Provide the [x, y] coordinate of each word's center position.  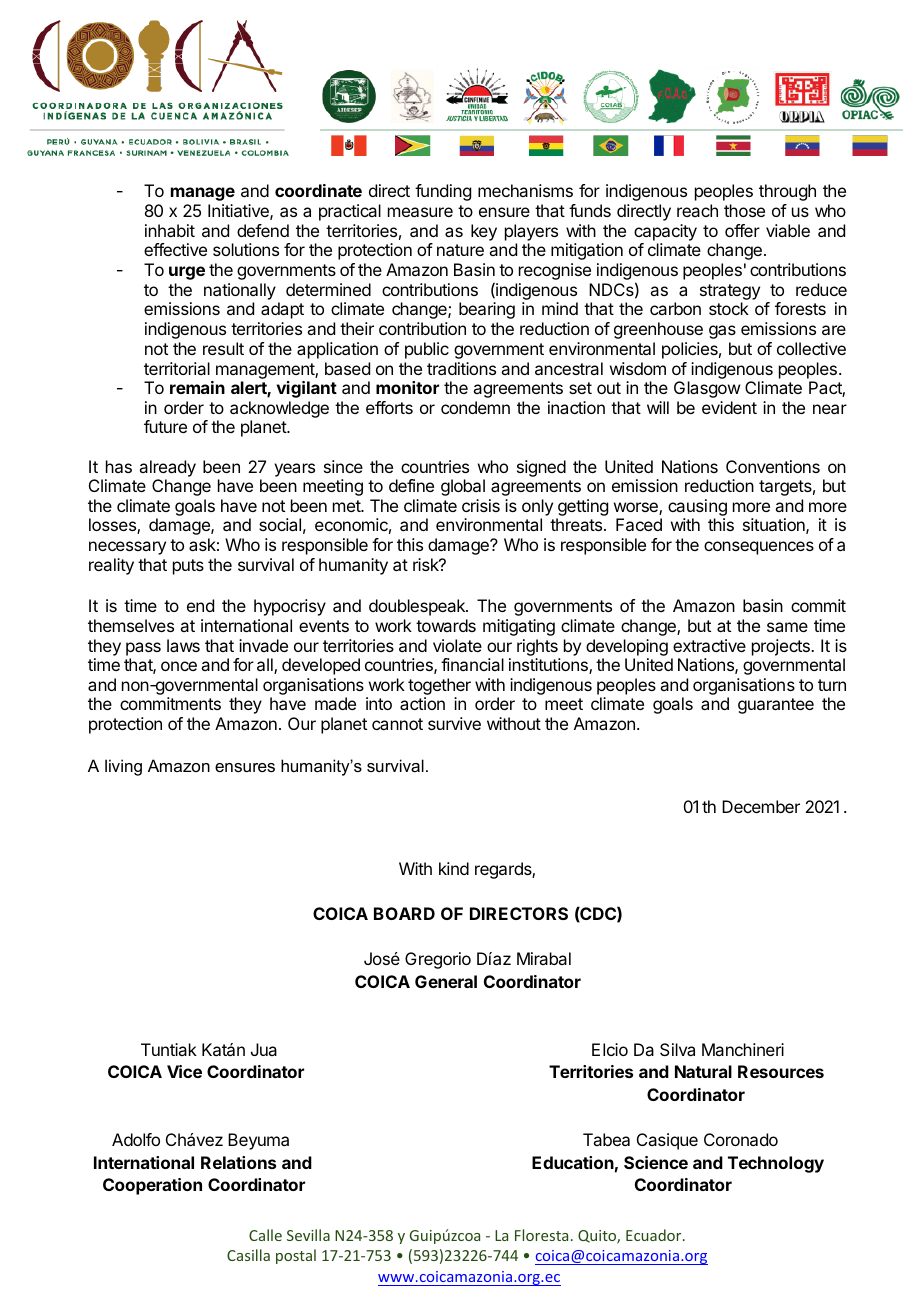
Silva [677, 1049]
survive [454, 723]
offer [742, 230]
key [484, 232]
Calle [265, 1235]
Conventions [773, 466]
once [179, 666]
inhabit [170, 230]
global [463, 487]
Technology [776, 1164]
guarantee [776, 706]
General [446, 981]
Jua [264, 1049]
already [167, 468]
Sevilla [308, 1235]
